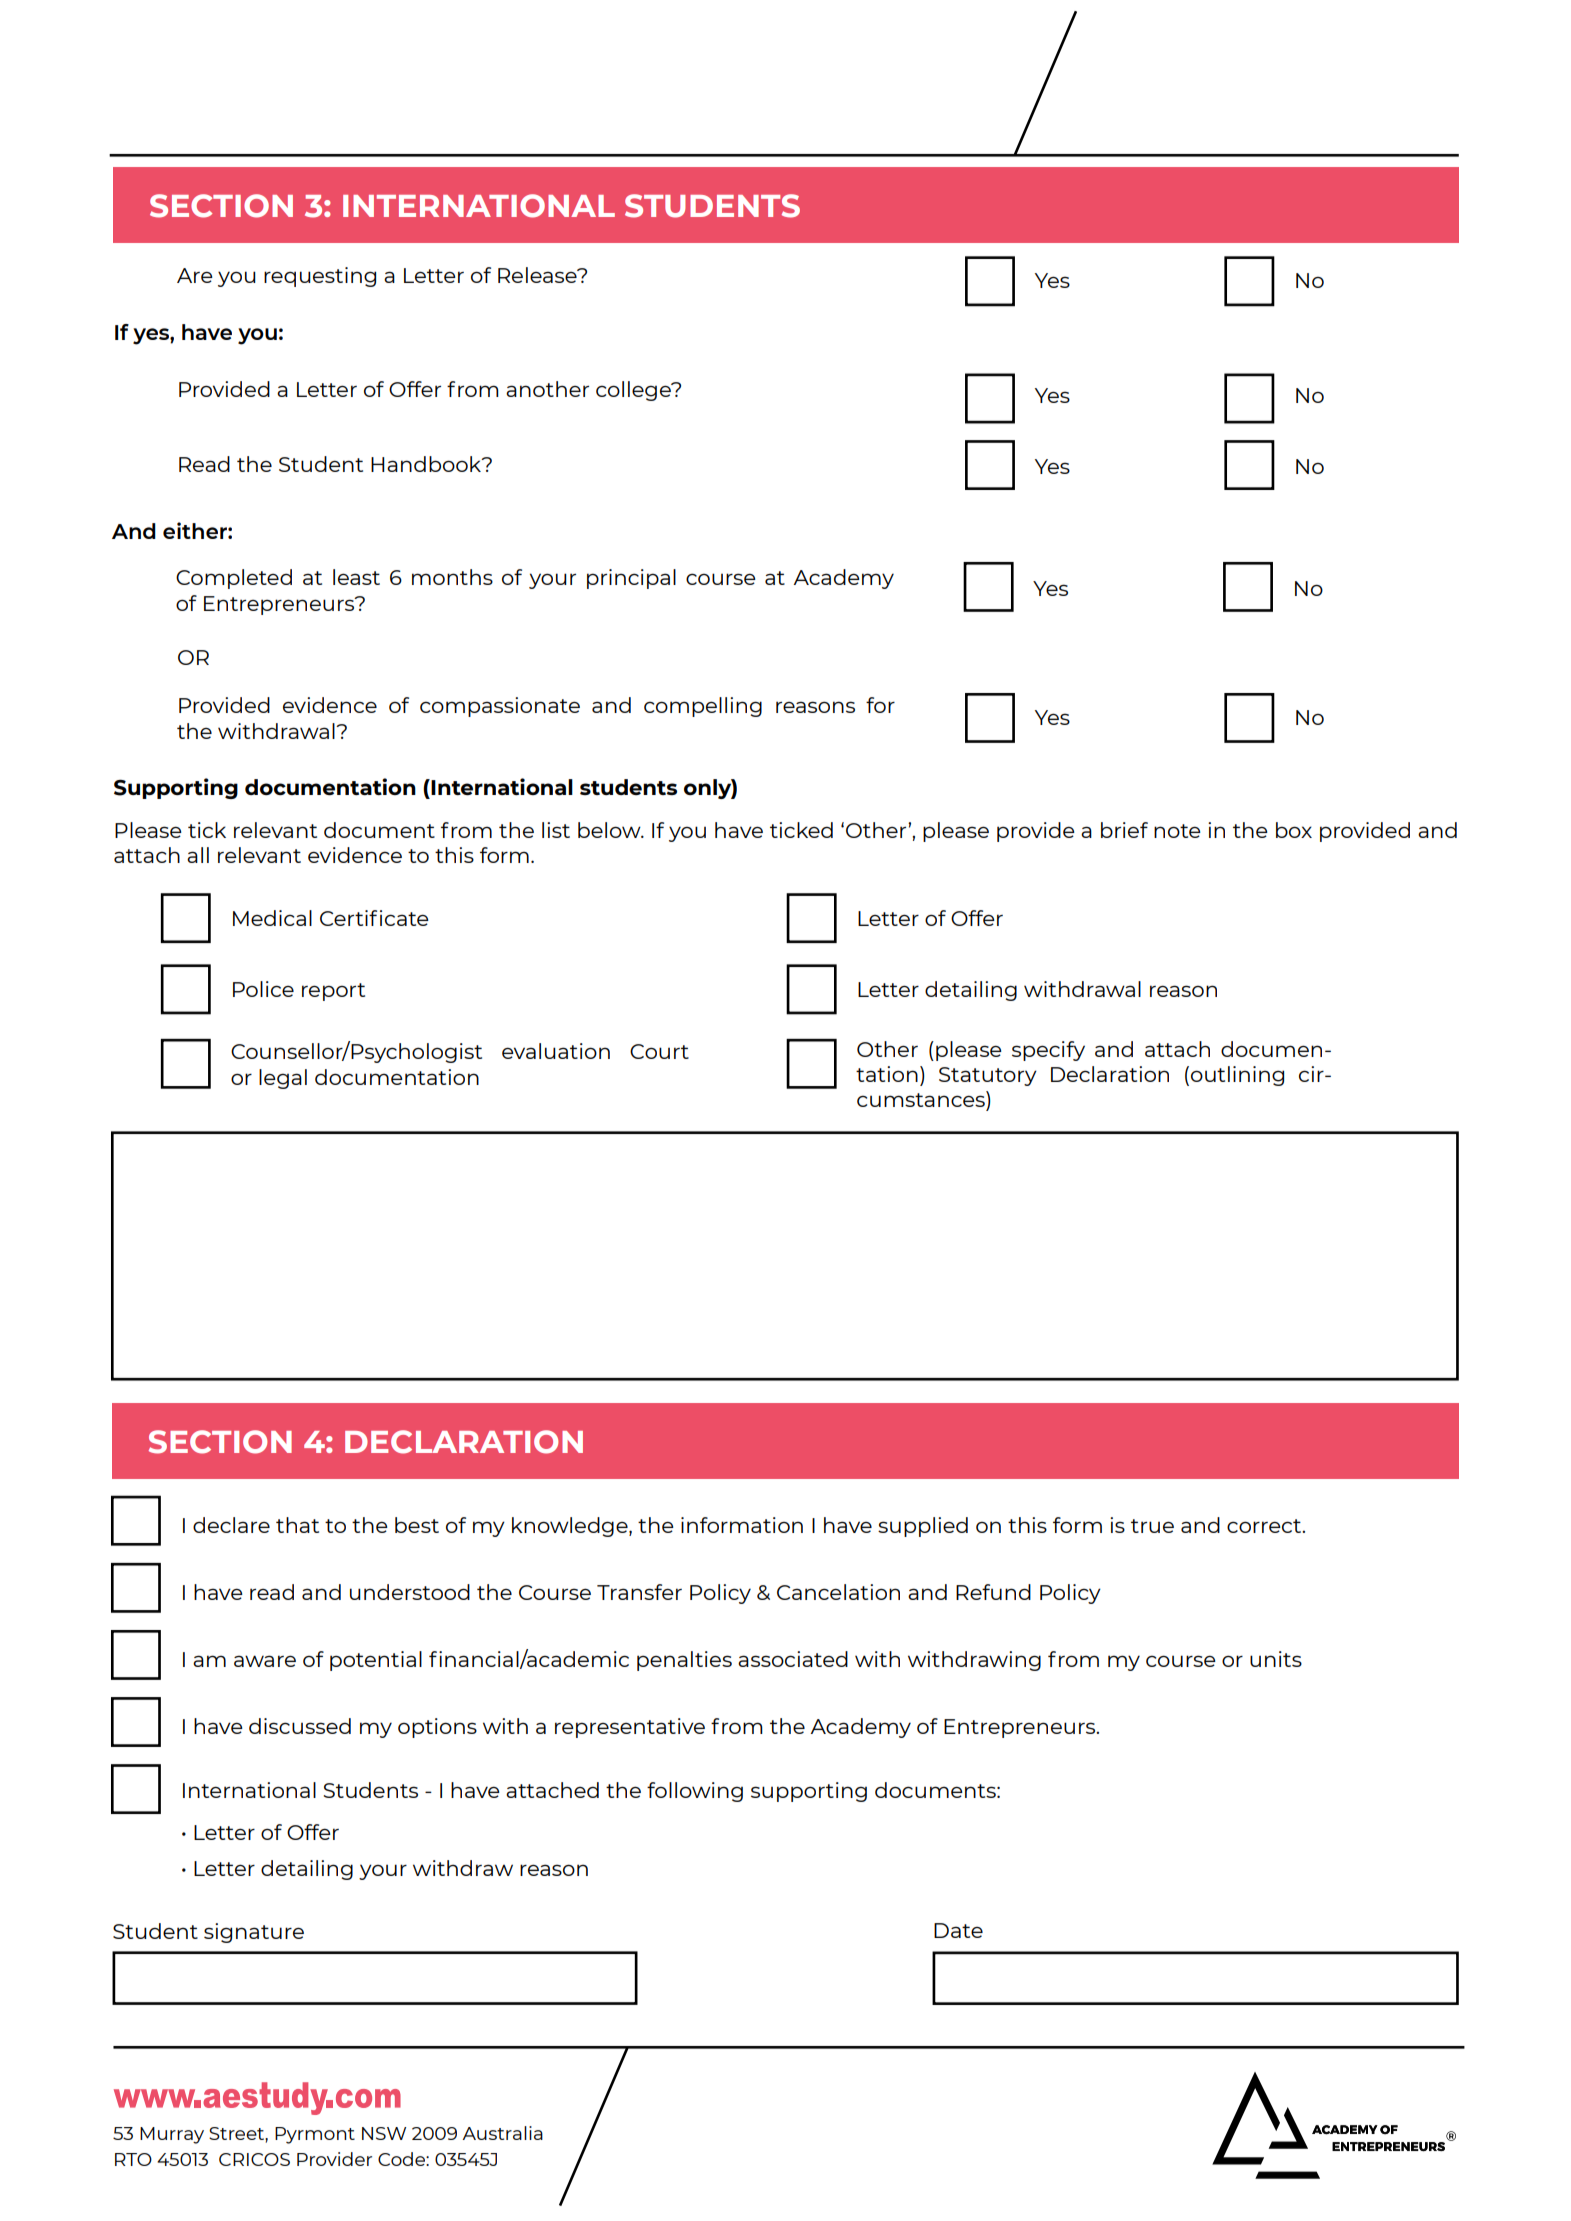  Describe the element at coordinates (659, 1051) in the page. I see `Court` at that location.
